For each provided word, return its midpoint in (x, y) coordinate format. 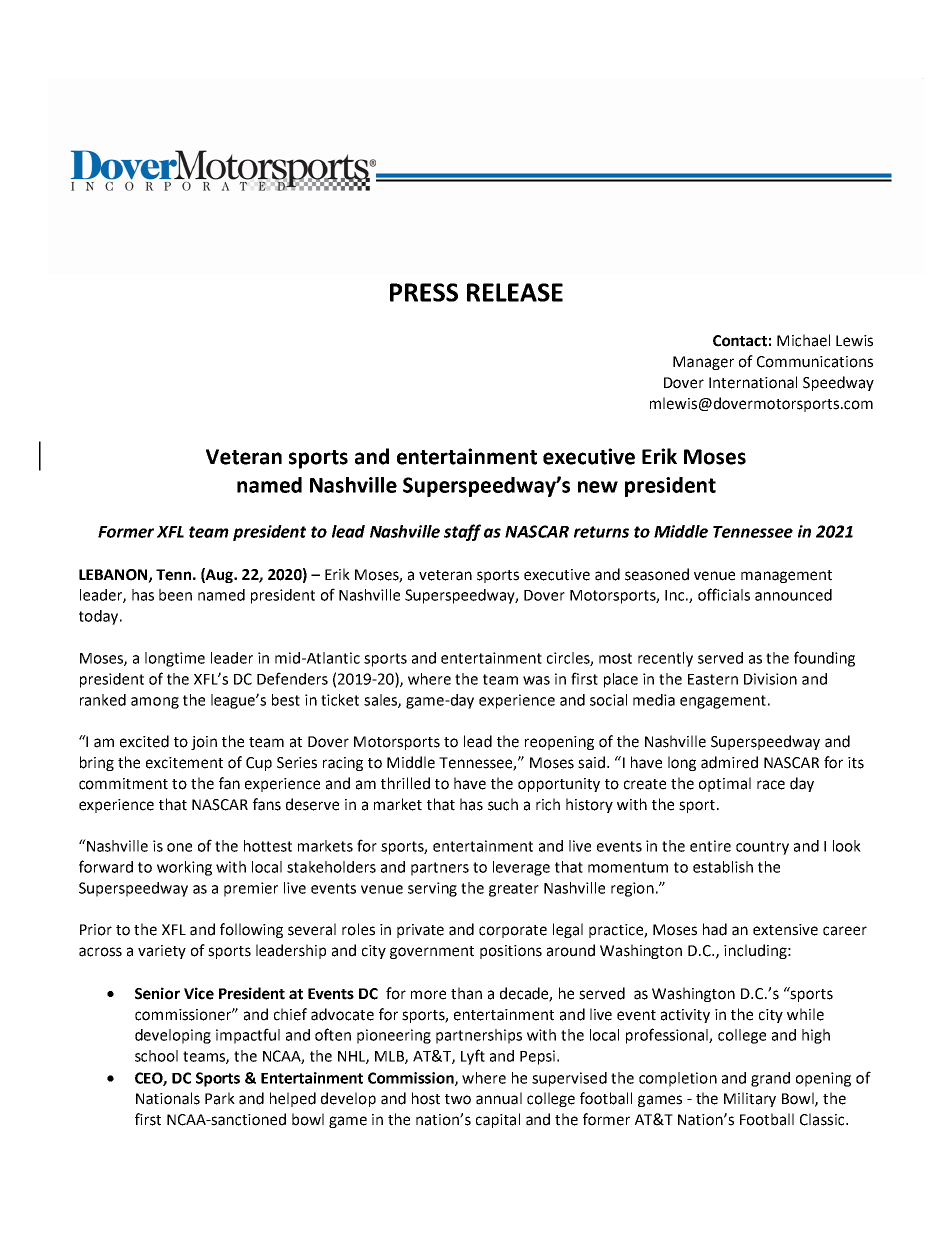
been (175, 595)
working (184, 868)
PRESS (424, 292)
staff (462, 532)
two (458, 1099)
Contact (740, 341)
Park (220, 1098)
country (762, 848)
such (503, 804)
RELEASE (515, 292)
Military (750, 1099)
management (786, 576)
